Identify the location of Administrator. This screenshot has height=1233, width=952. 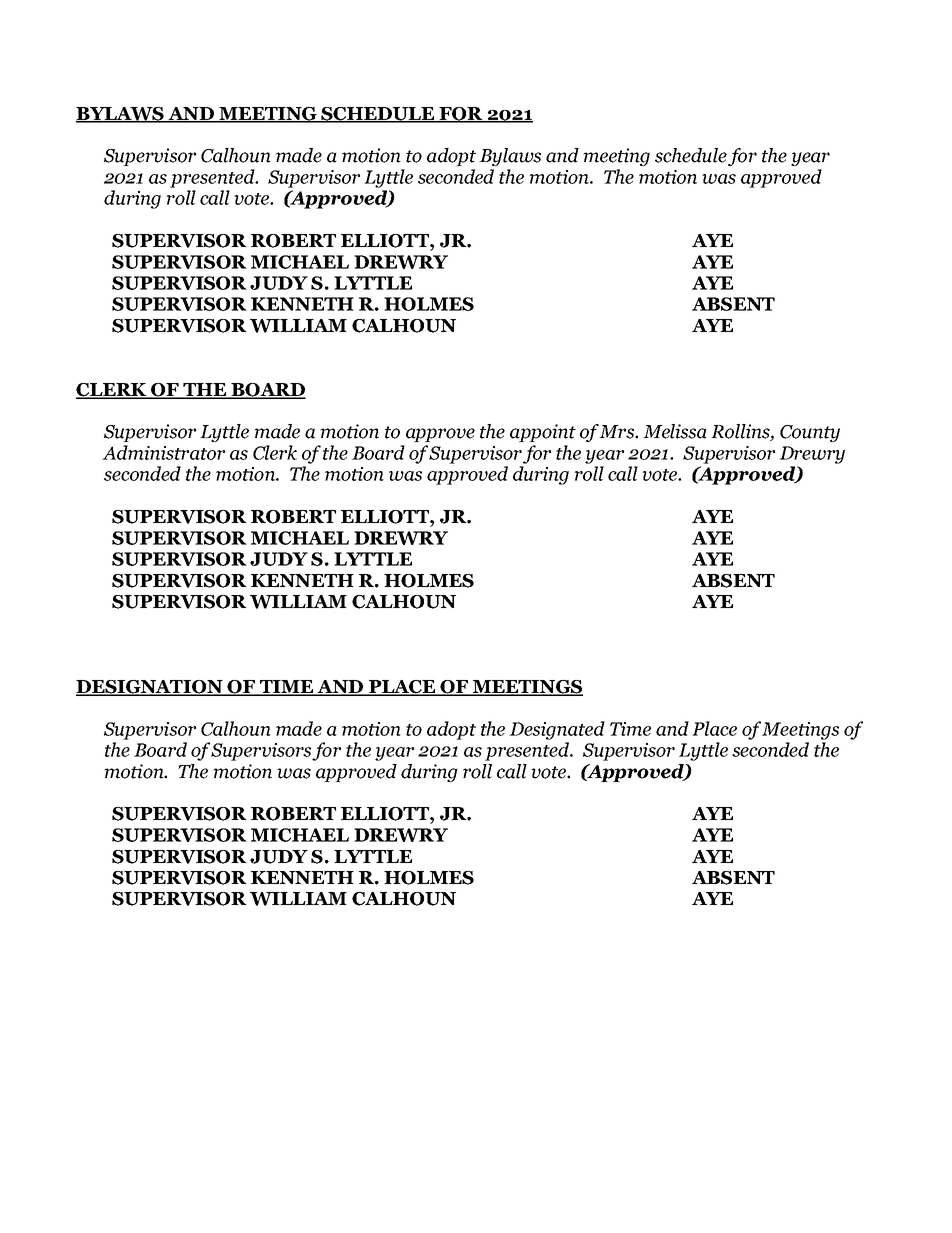
(163, 452).
